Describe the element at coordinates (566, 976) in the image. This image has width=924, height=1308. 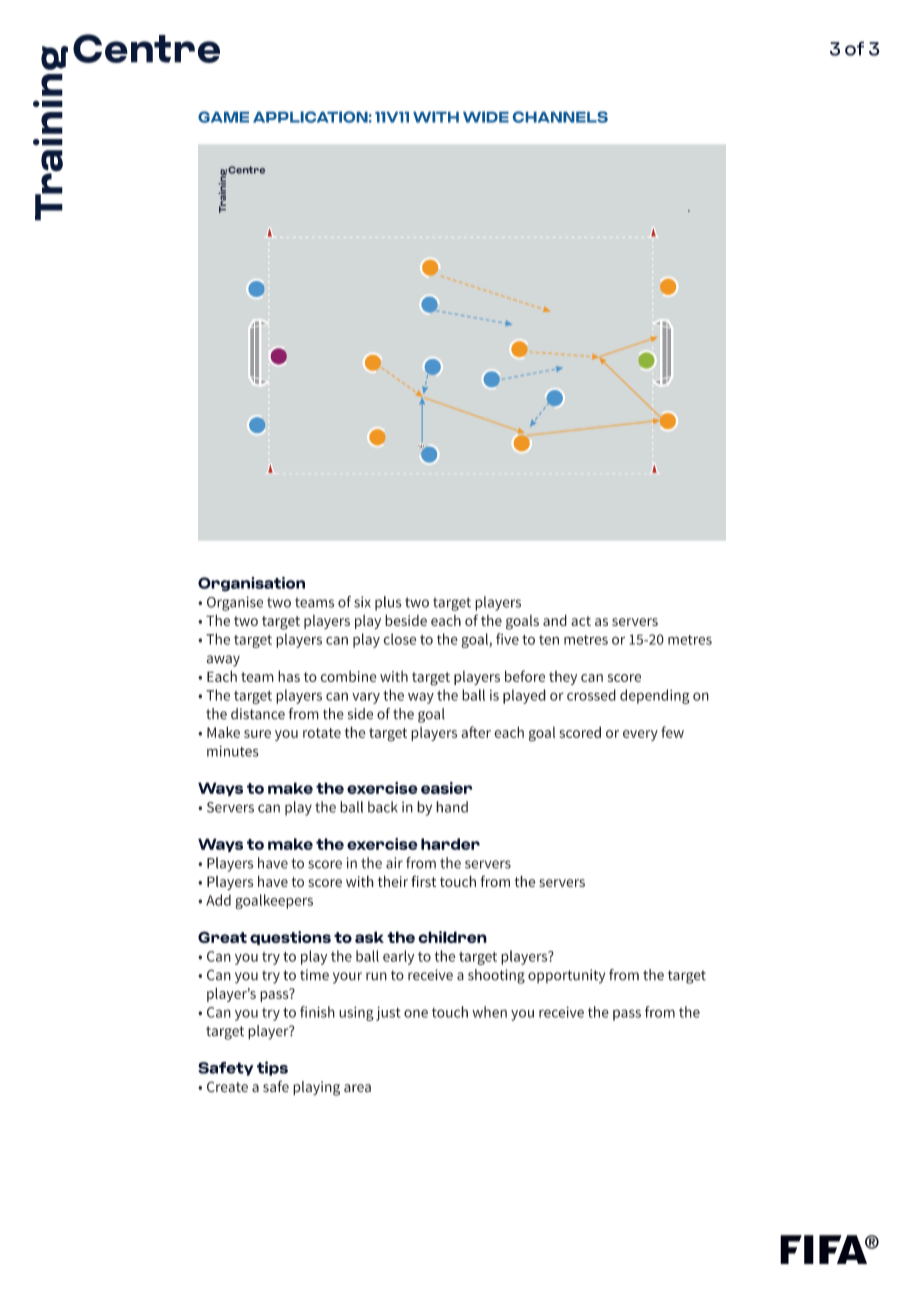
I see `opportunity` at that location.
